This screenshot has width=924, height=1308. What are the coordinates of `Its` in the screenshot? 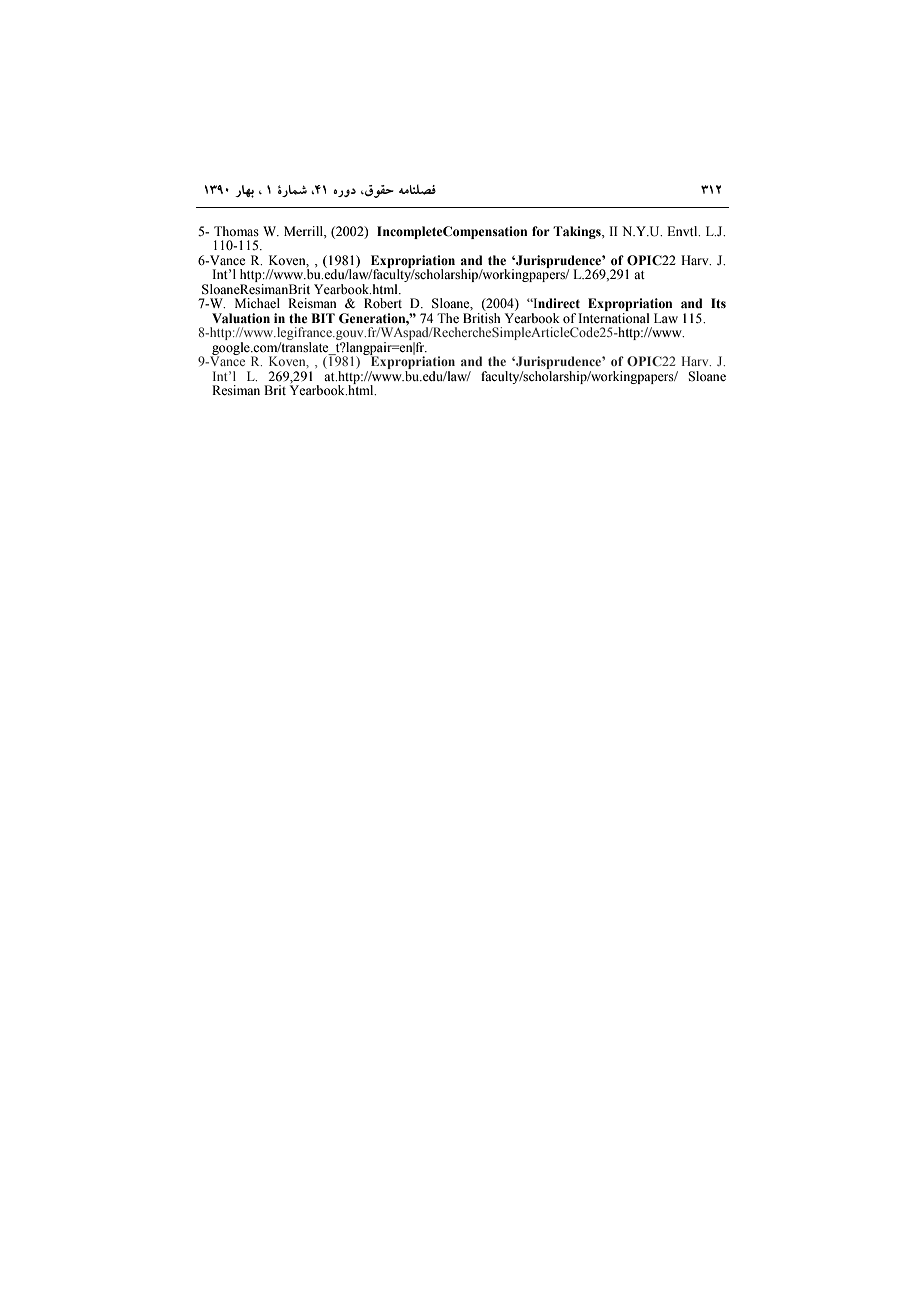 It's located at (718, 303).
